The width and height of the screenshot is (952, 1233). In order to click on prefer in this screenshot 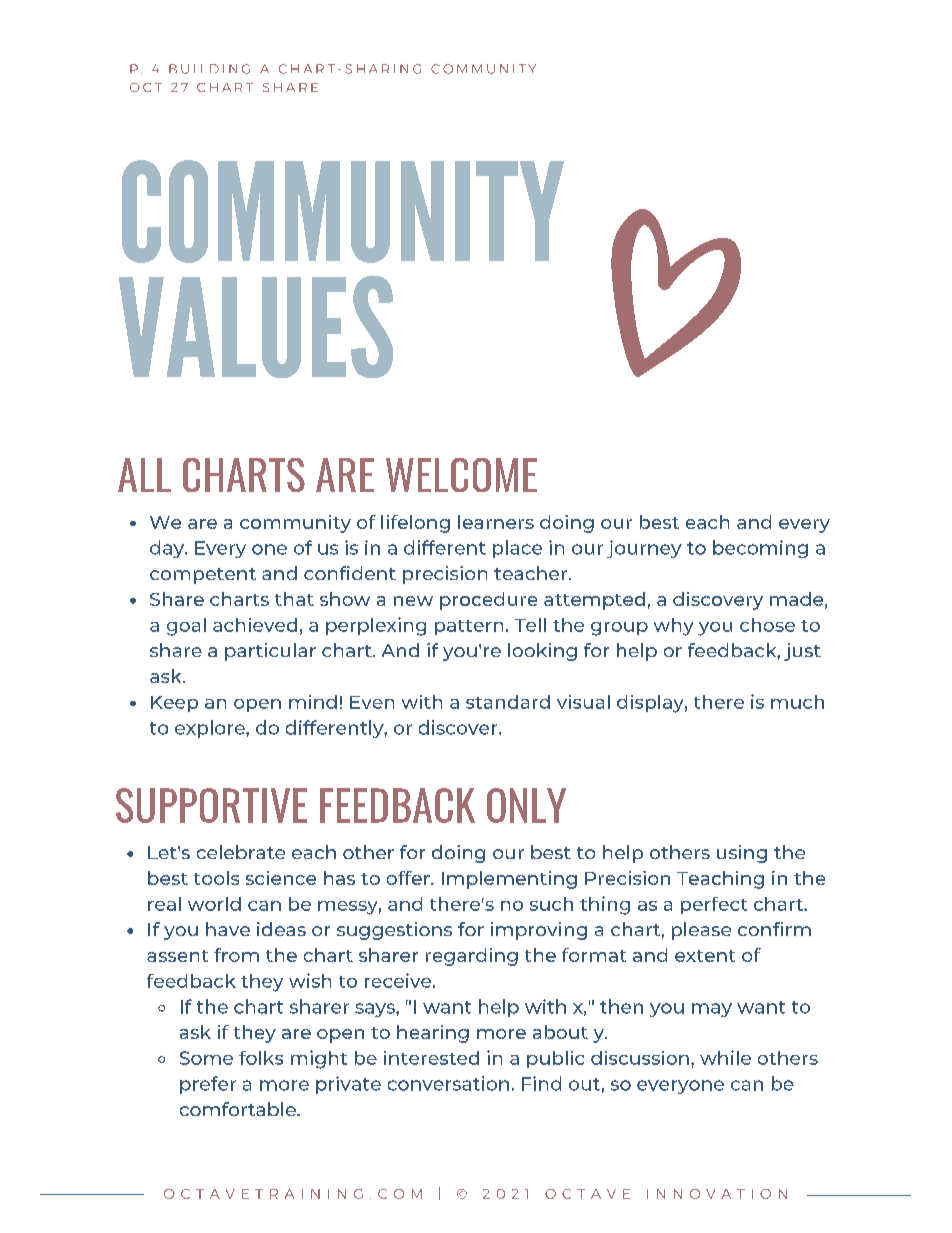, I will do `click(208, 1085)`.
